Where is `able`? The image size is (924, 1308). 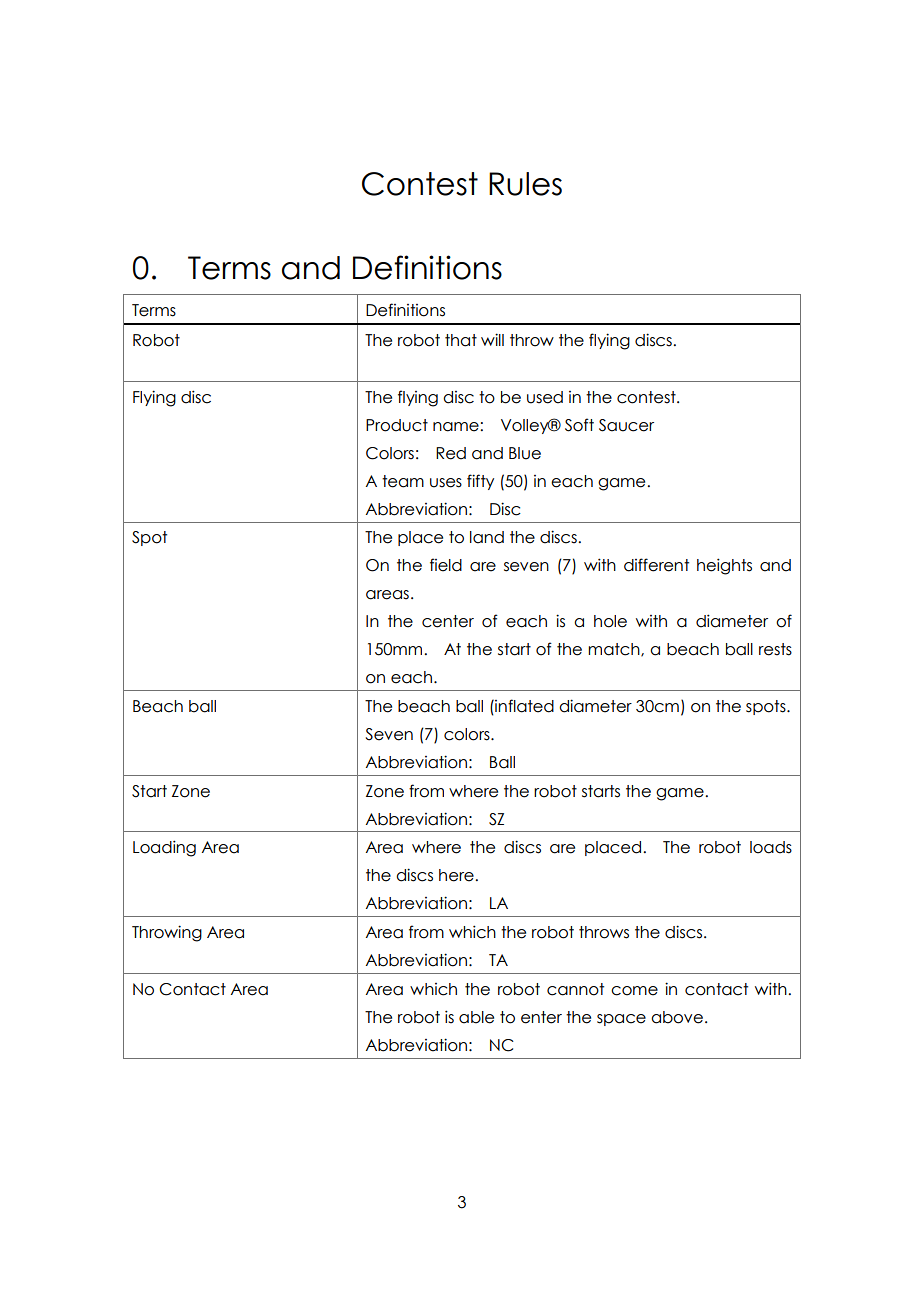
able is located at coordinates (476, 1017).
